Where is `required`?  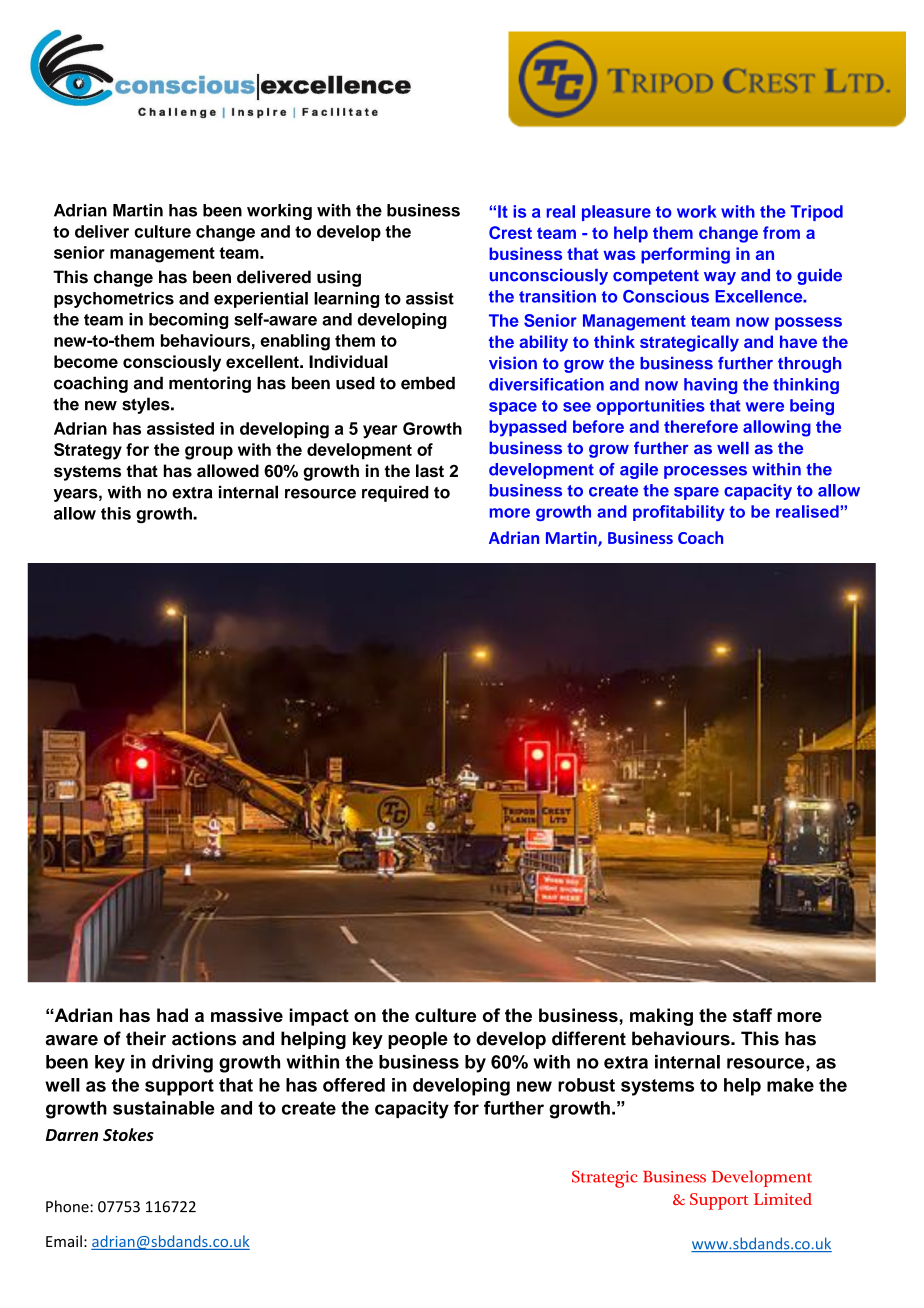
required is located at coordinates (395, 493).
